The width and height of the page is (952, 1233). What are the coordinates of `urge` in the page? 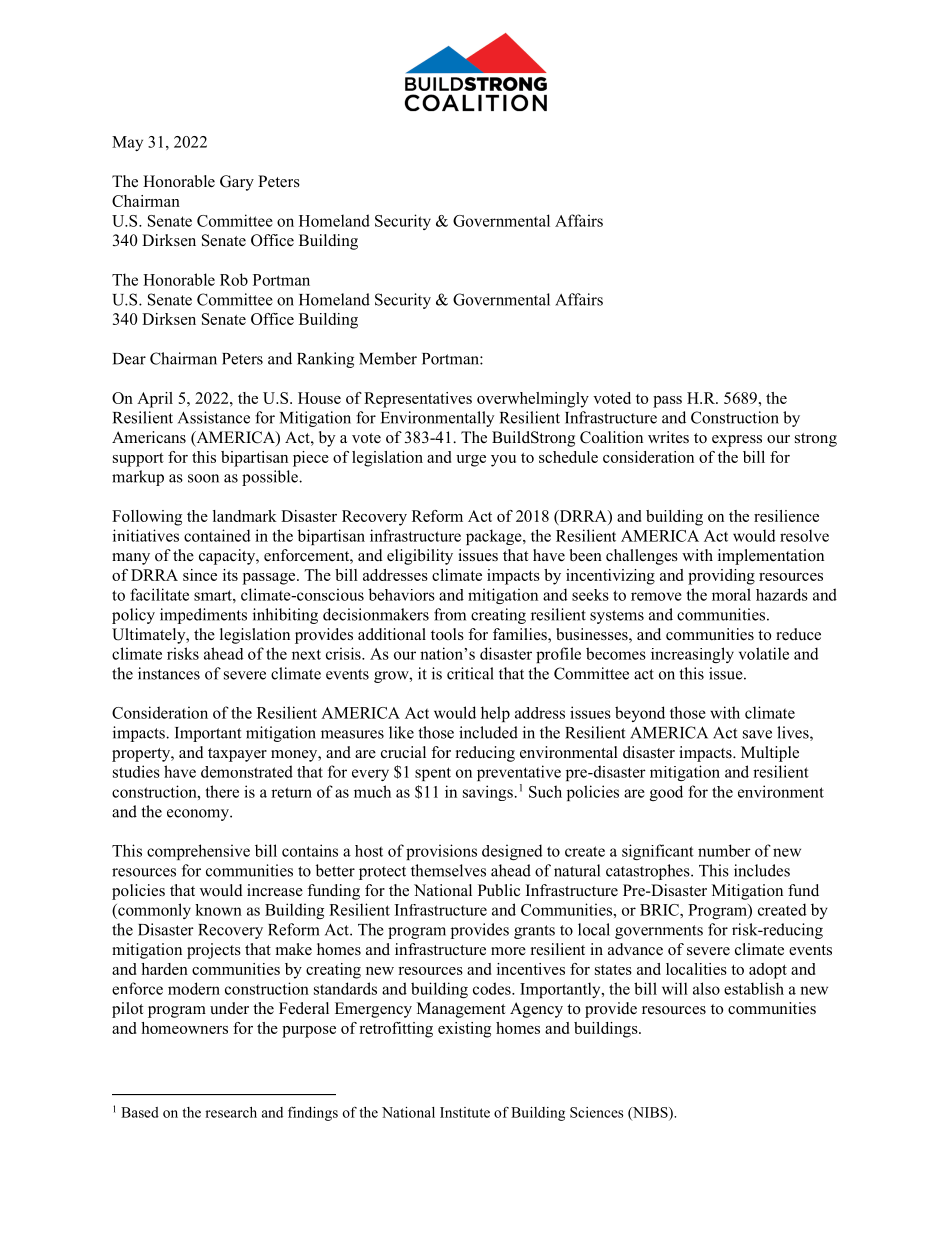 It's located at (471, 461).
